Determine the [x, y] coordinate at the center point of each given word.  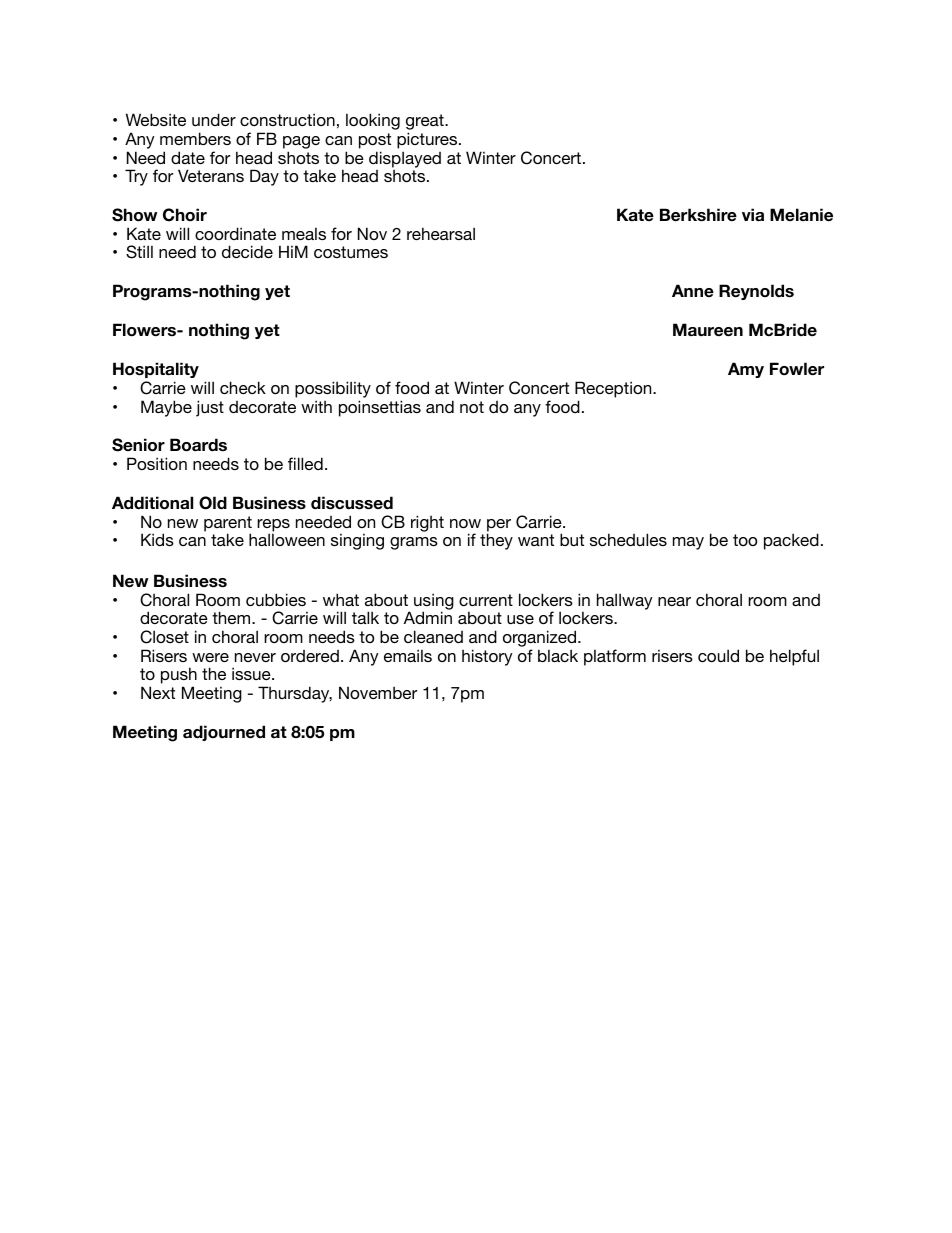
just [210, 408]
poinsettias [380, 408]
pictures [428, 140]
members [195, 138]
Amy [746, 370]
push [179, 677]
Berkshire [698, 215]
